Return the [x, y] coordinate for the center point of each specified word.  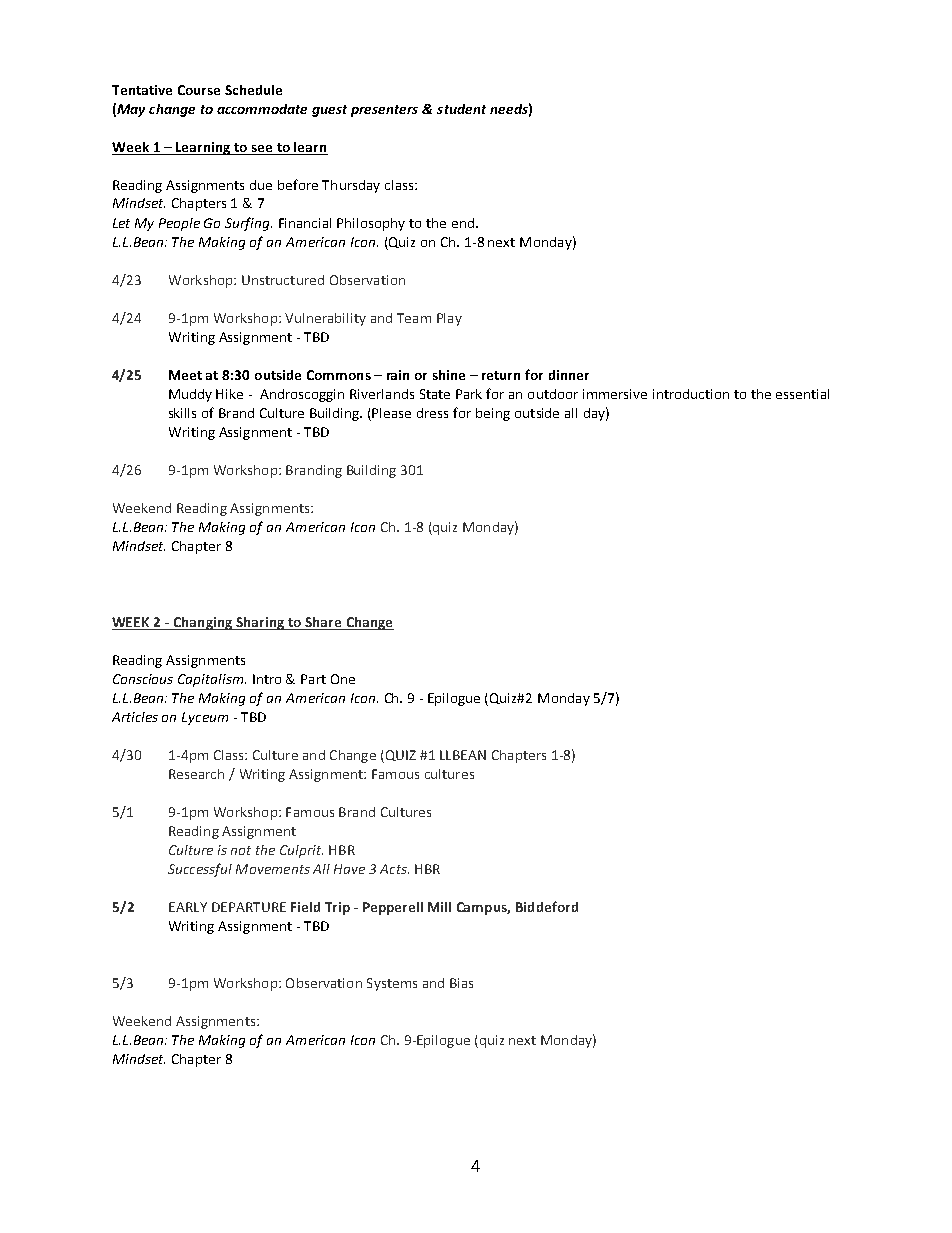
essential [802, 394]
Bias [461, 983]
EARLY [188, 907]
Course [199, 90]
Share [323, 622]
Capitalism [212, 680]
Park [469, 394]
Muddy [190, 395]
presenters [384, 111]
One [343, 679]
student [461, 109]
